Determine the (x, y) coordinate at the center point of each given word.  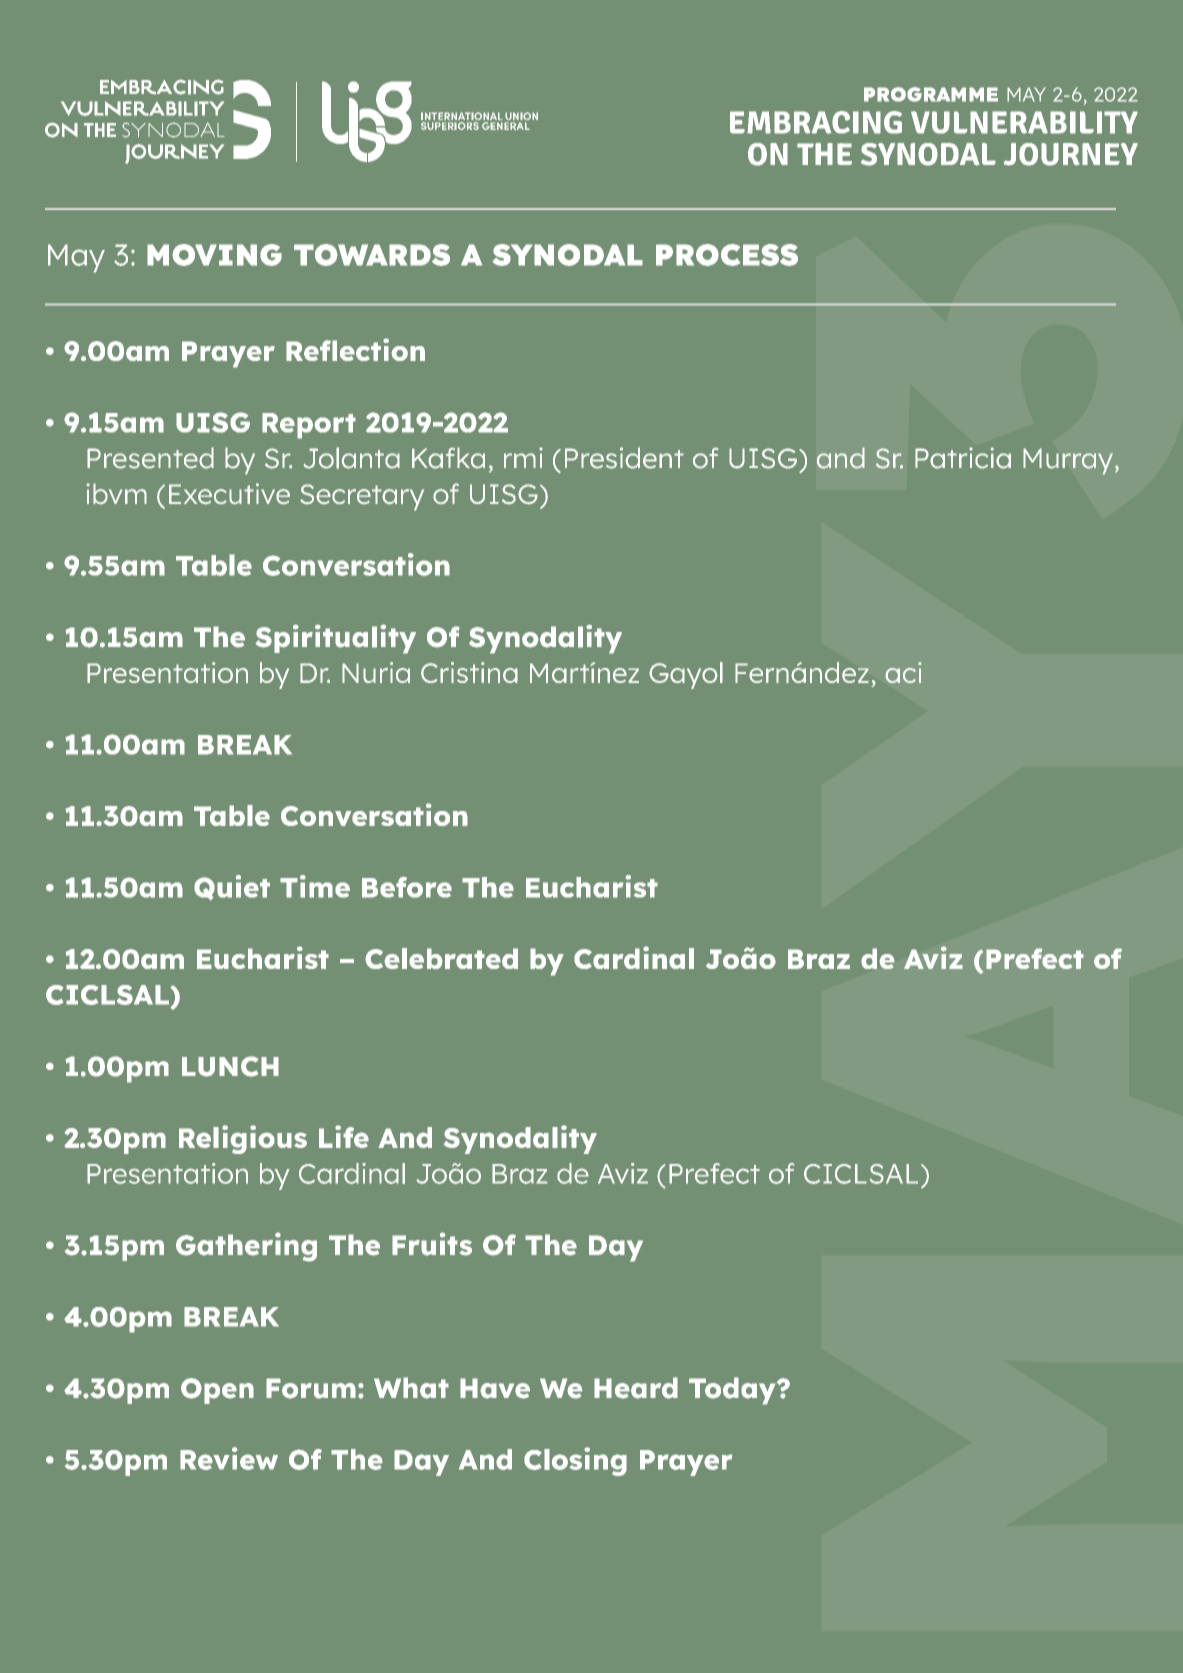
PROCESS (727, 255)
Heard (636, 1388)
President (624, 458)
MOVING (214, 255)
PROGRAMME (931, 94)
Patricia (963, 458)
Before (407, 887)
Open (217, 1391)
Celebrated (441, 958)
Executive (229, 494)
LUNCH (230, 1066)
